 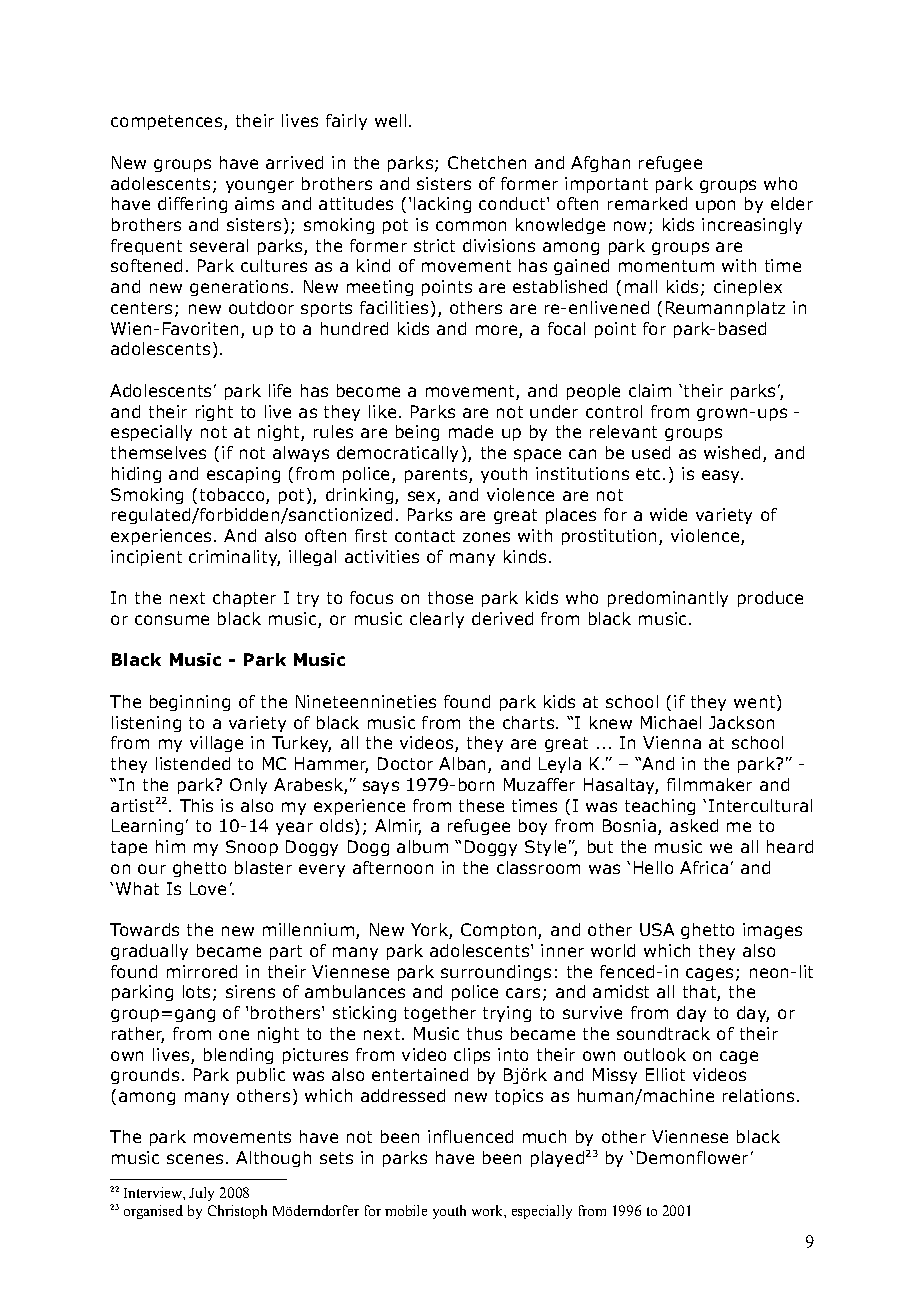 What do you see at coordinates (190, 703) in the screenshot?
I see `beginning` at bounding box center [190, 703].
